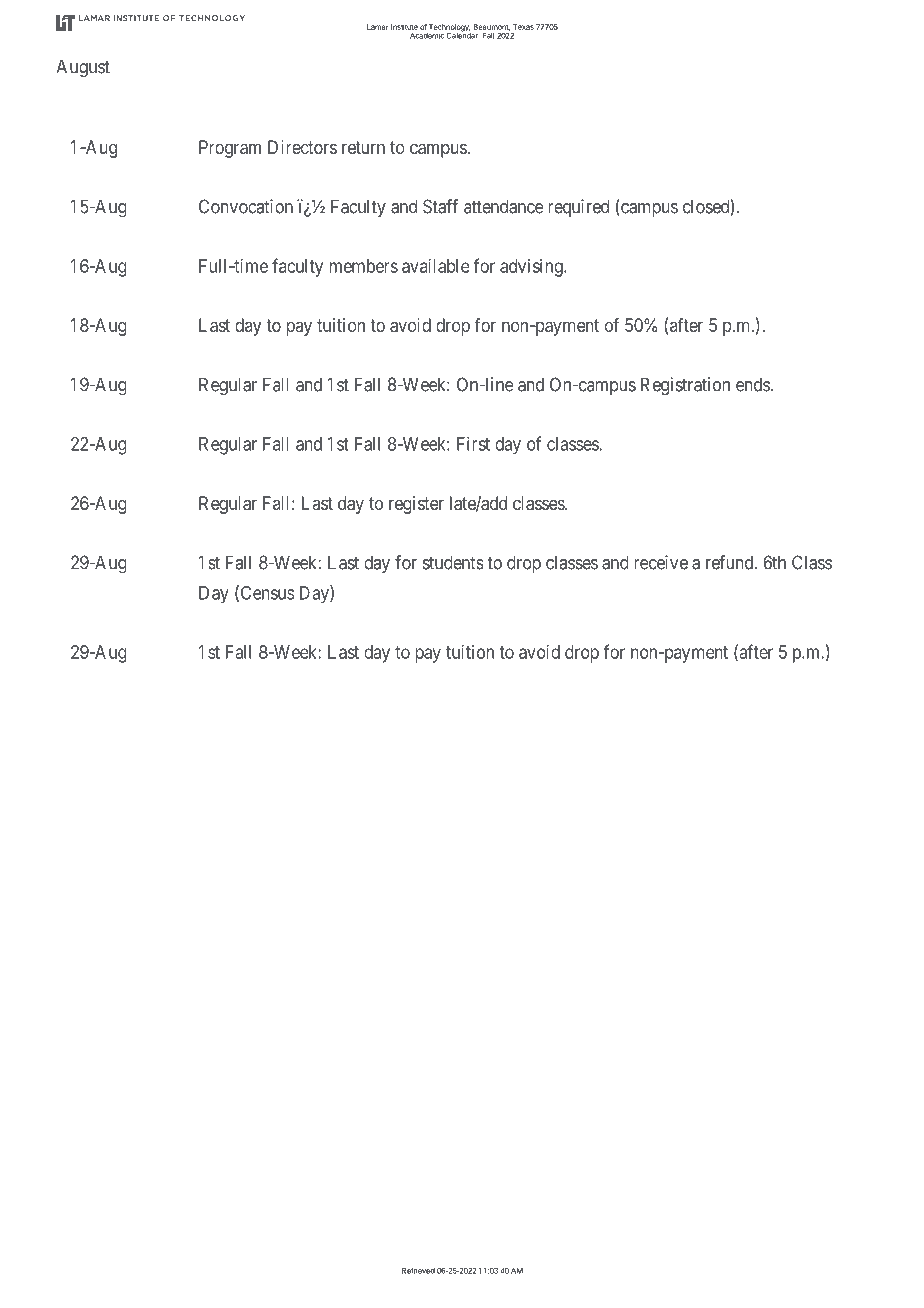  Describe the element at coordinates (731, 562) in the image. I see `refund` at that location.
